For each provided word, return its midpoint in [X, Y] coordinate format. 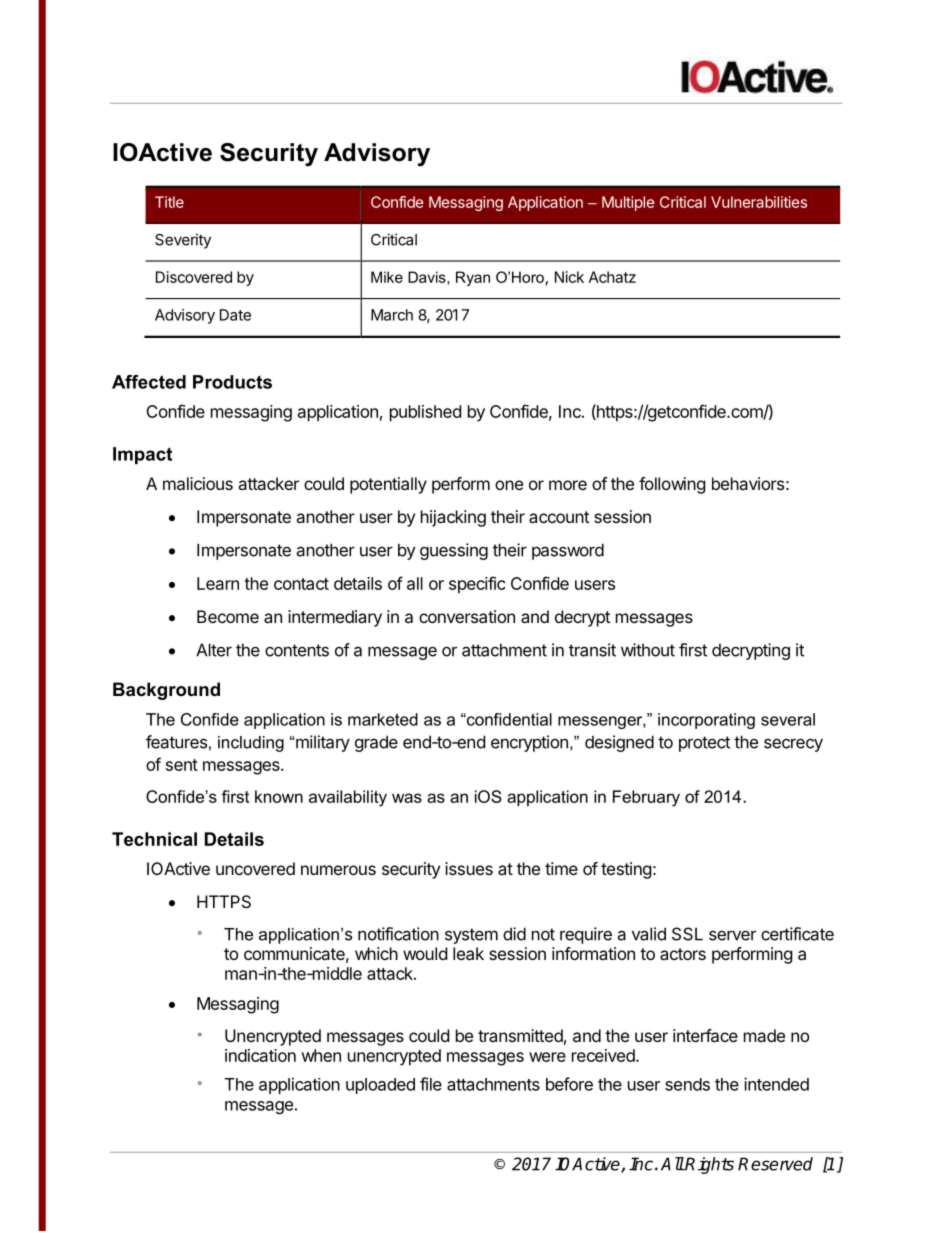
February [646, 798]
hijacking [453, 518]
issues [469, 868]
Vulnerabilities [759, 202]
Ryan [473, 278]
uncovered [255, 868]
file [431, 1084]
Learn [218, 583]
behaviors [748, 483]
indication [260, 1055]
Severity [183, 241]
